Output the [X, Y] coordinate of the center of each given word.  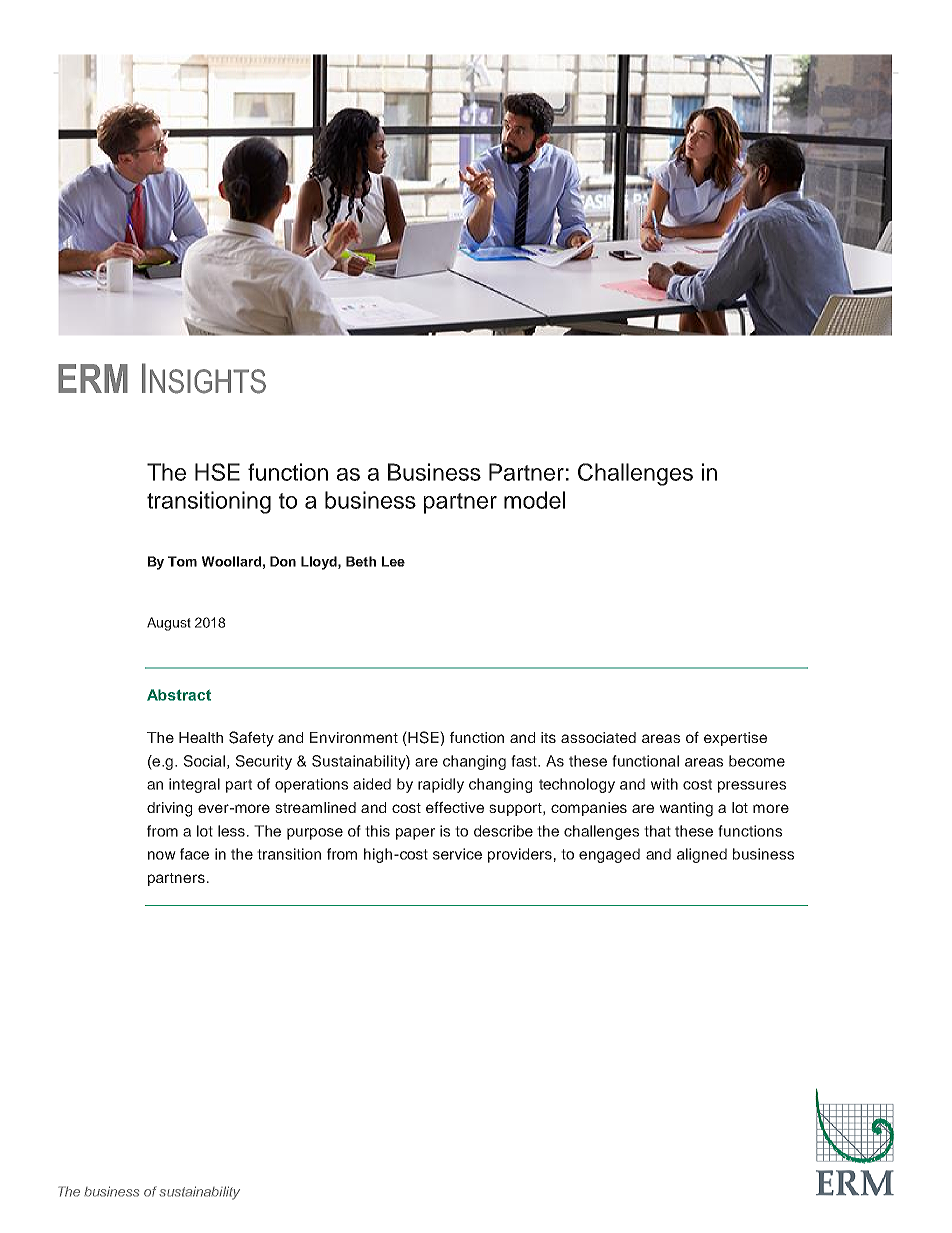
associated [598, 737]
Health [201, 737]
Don [283, 561]
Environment [354, 737]
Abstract [179, 695]
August [169, 624]
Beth [361, 561]
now [162, 855]
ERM [93, 378]
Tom [182, 561]
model [534, 500]
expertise [735, 739]
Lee [393, 561]
